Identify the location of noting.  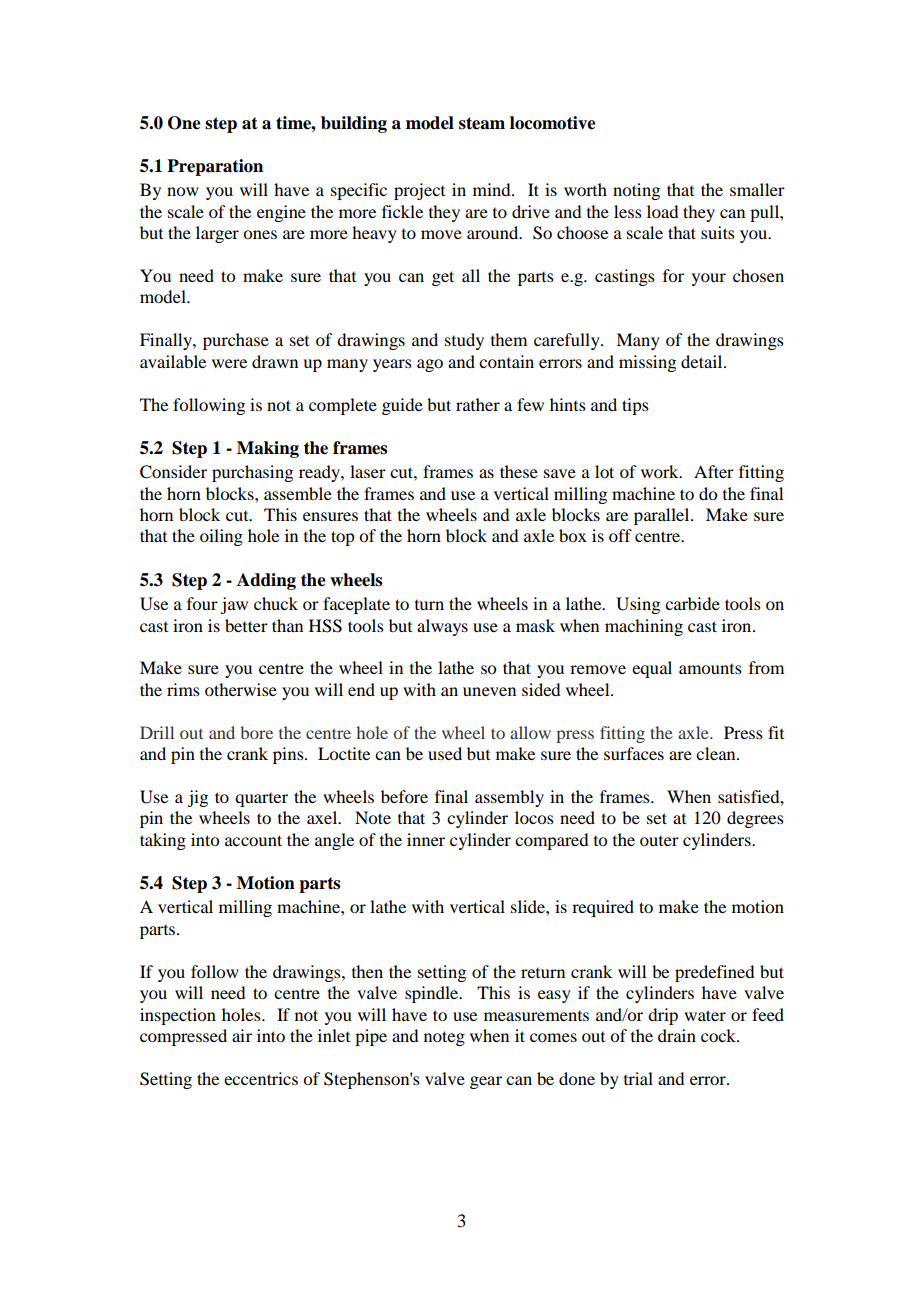
(636, 191).
